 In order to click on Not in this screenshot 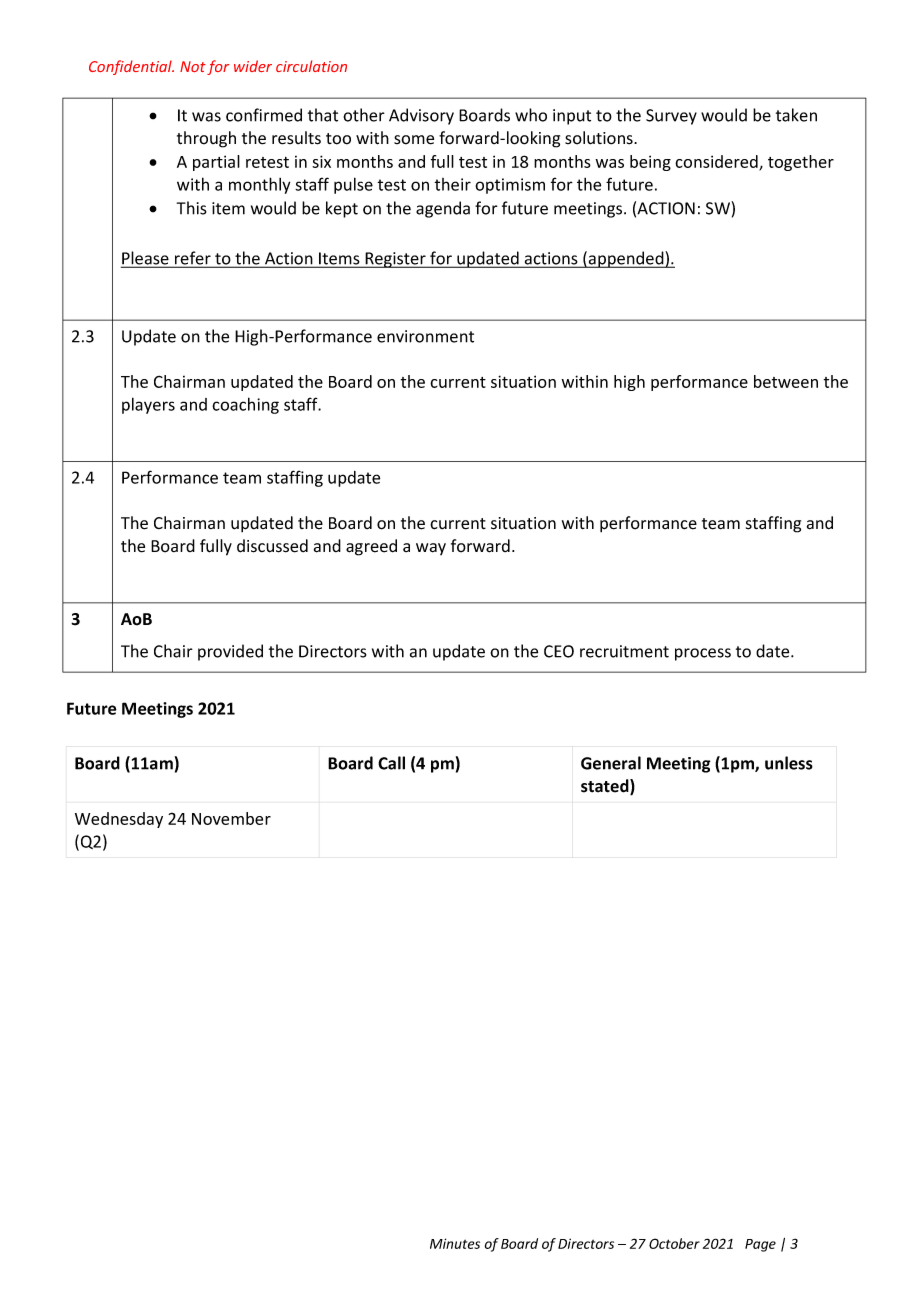, I will do `click(193, 66)`.
